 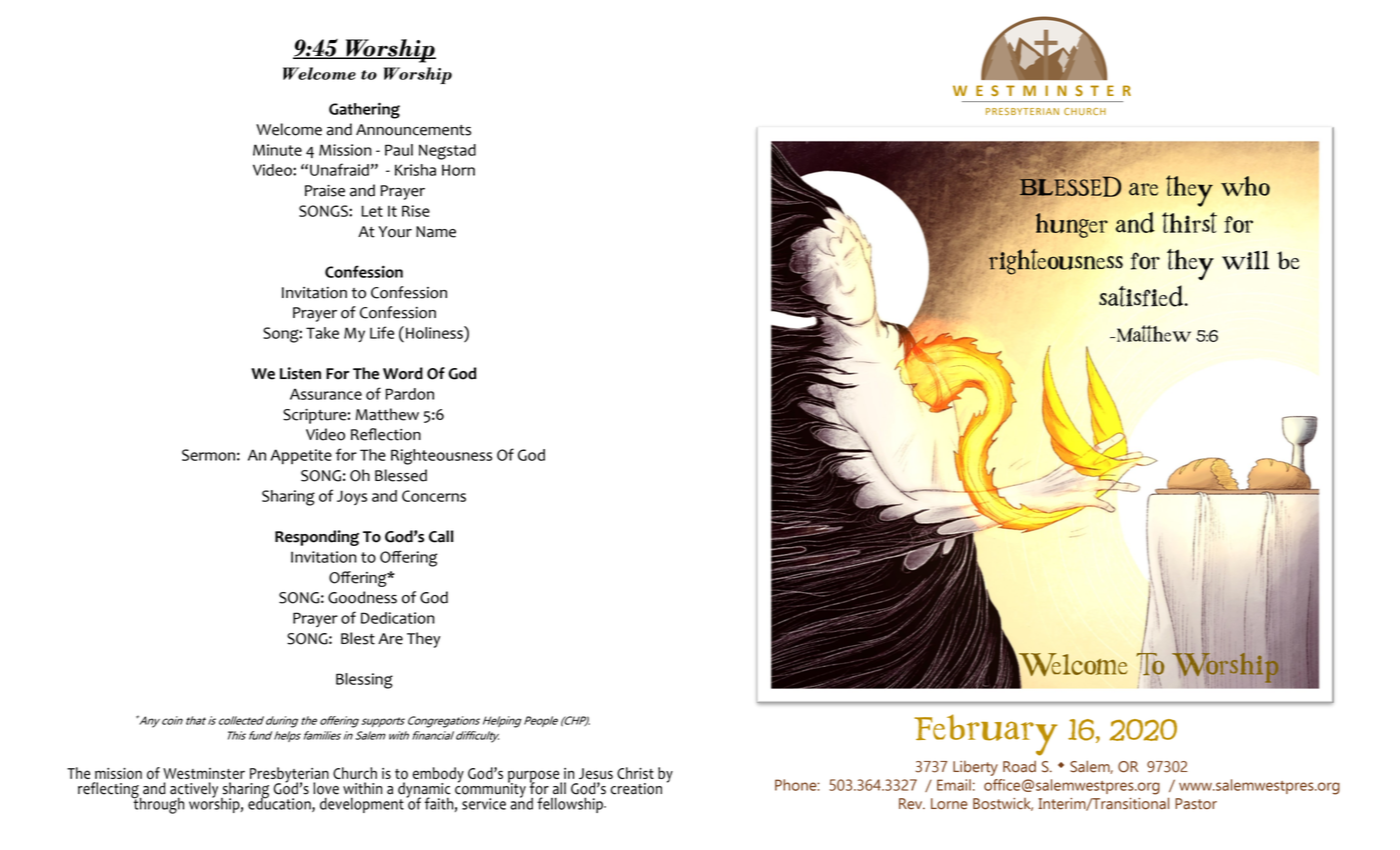 What do you see at coordinates (395, 232) in the document?
I see `Your` at bounding box center [395, 232].
